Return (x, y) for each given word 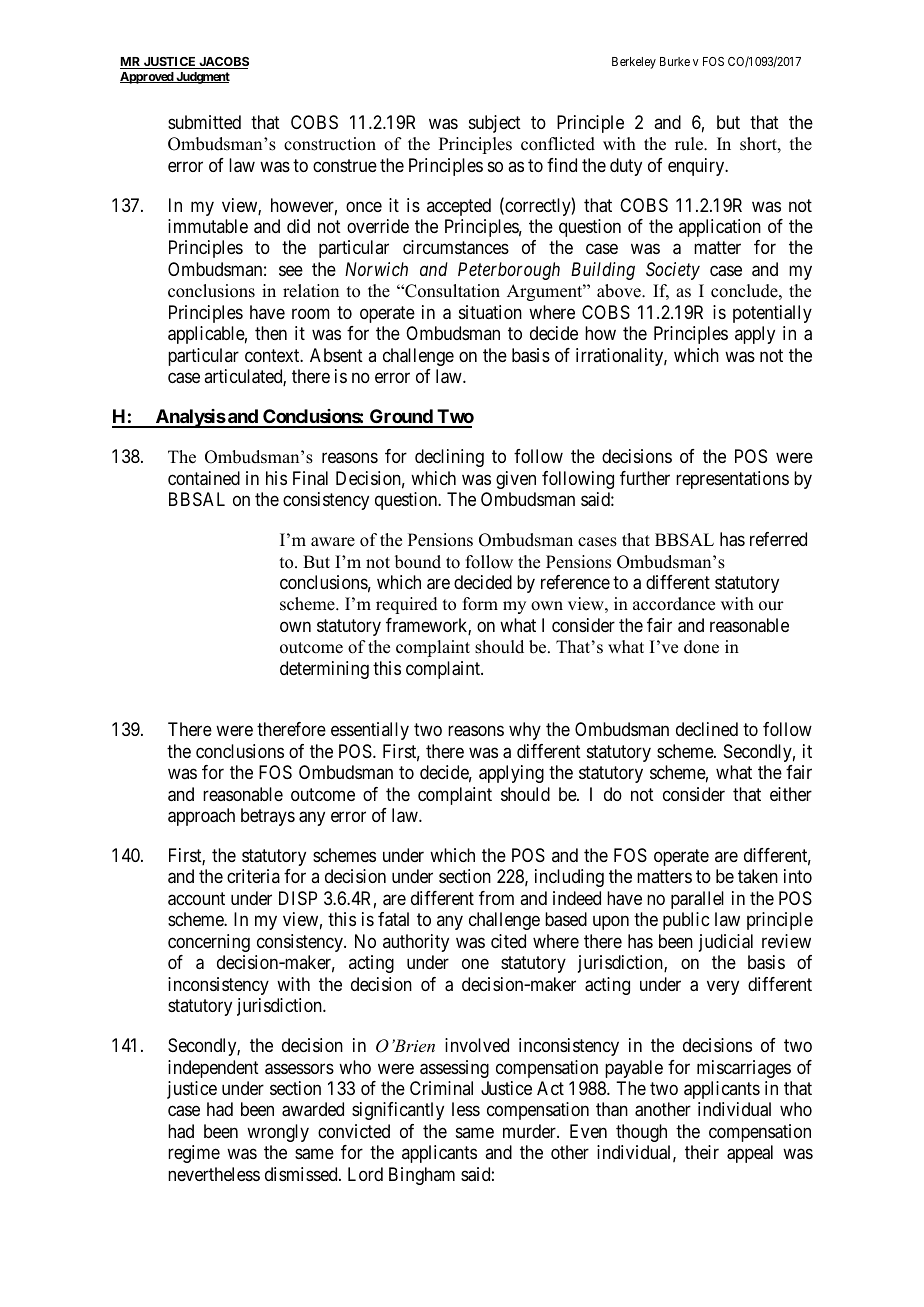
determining (324, 670)
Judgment (202, 78)
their (702, 1152)
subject (495, 124)
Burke (675, 61)
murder (530, 1131)
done (701, 647)
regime (194, 1154)
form (480, 604)
